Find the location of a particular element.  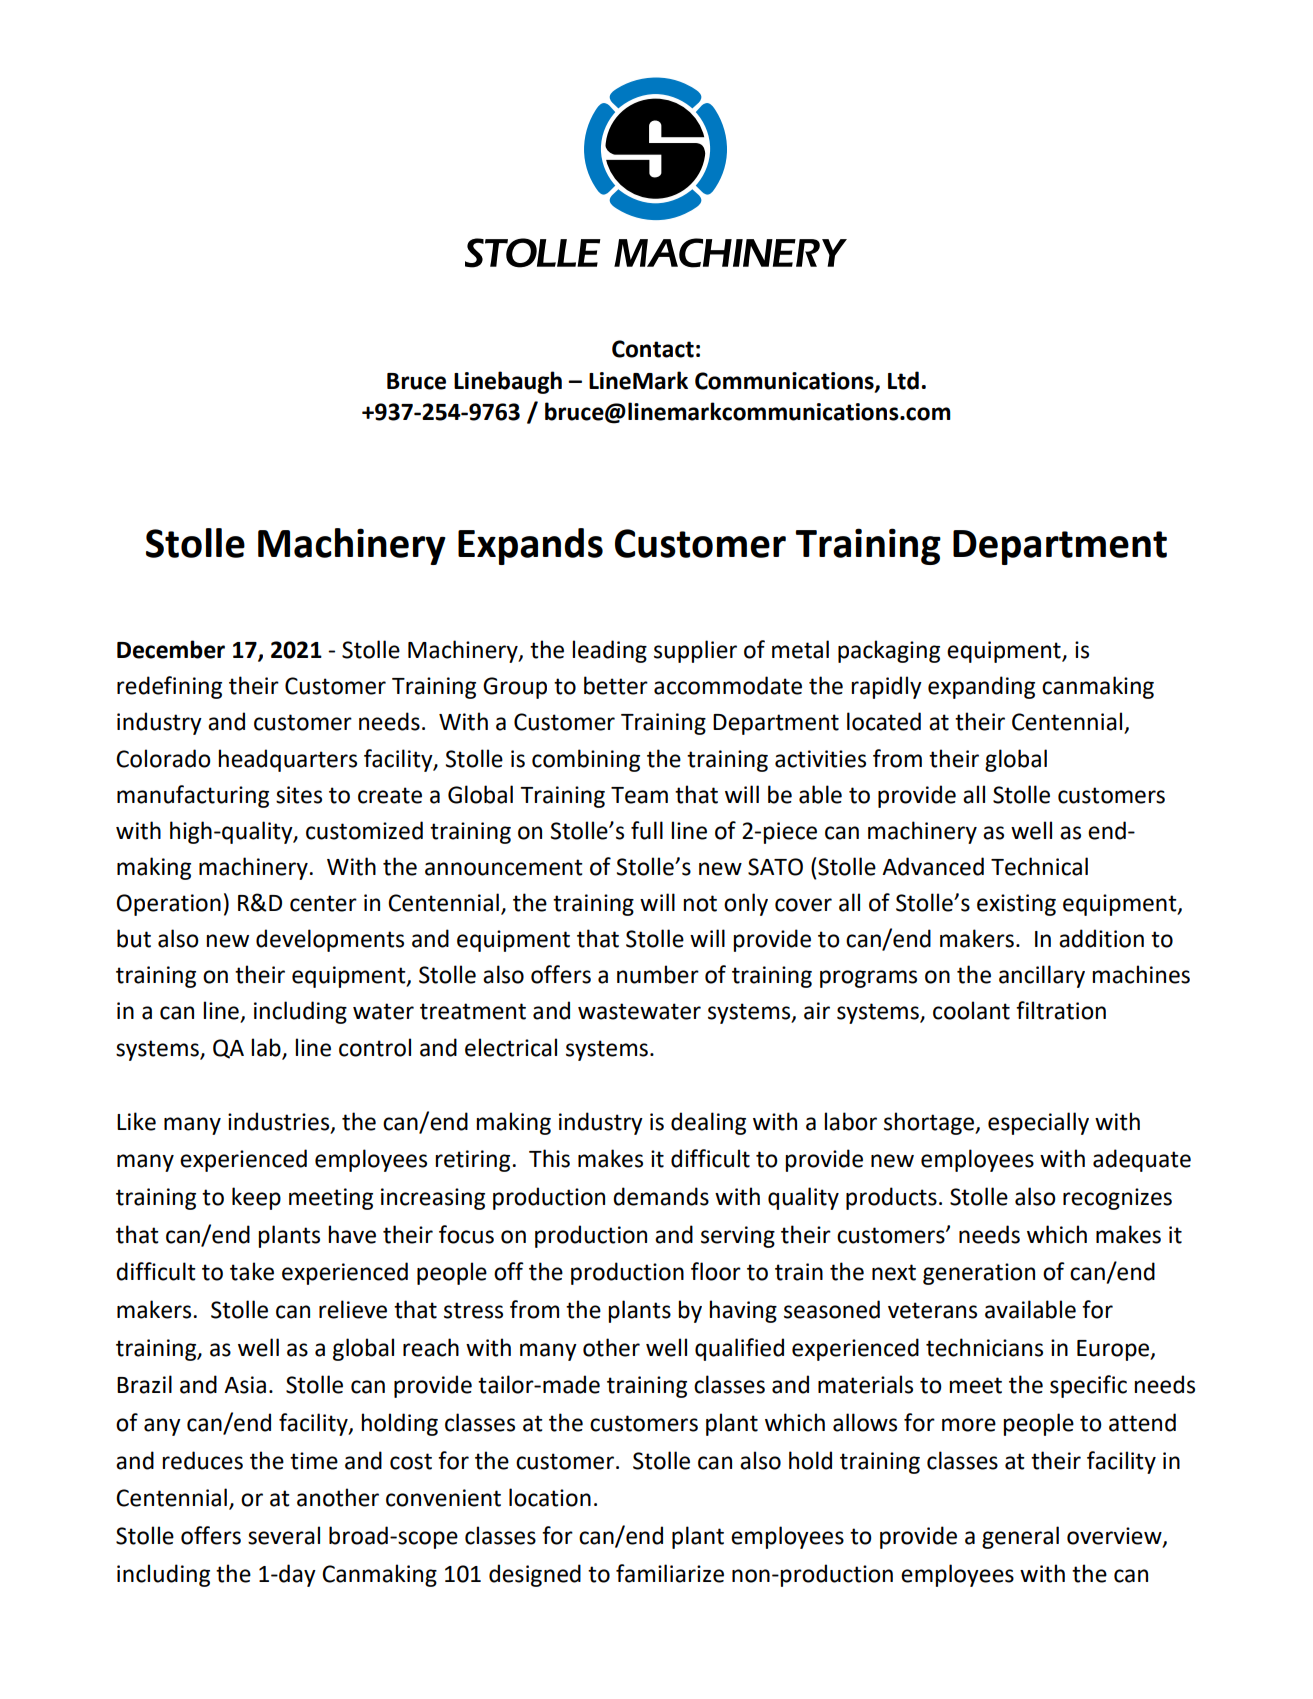

ancillary is located at coordinates (1042, 976).
